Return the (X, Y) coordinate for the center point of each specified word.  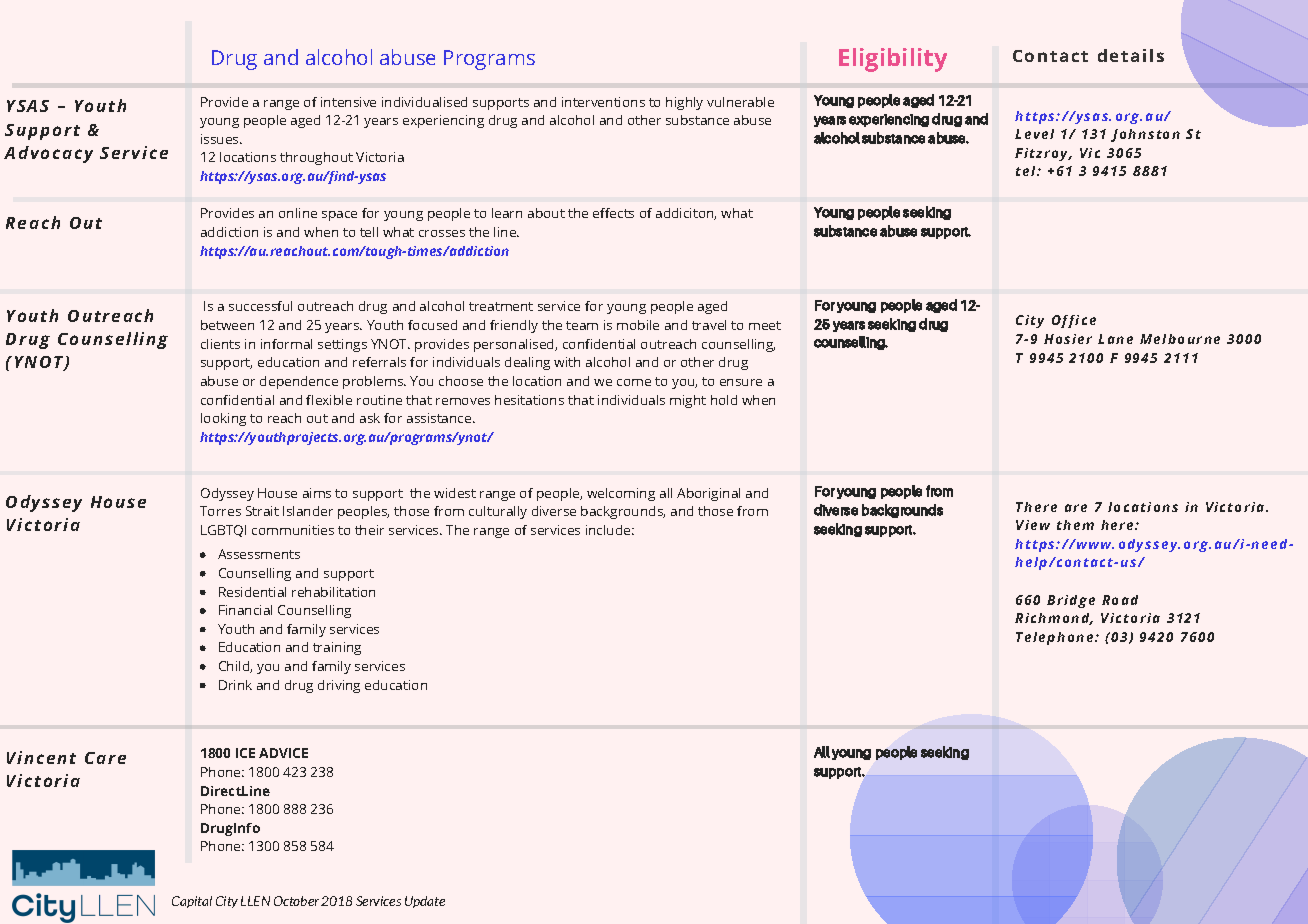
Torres (220, 511)
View (1033, 525)
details (1131, 55)
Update (425, 902)
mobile (638, 325)
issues (221, 139)
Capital (192, 902)
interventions (603, 102)
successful (260, 306)
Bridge (1071, 601)
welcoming (621, 494)
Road (1120, 600)
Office (1074, 321)
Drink (235, 685)
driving (339, 686)
